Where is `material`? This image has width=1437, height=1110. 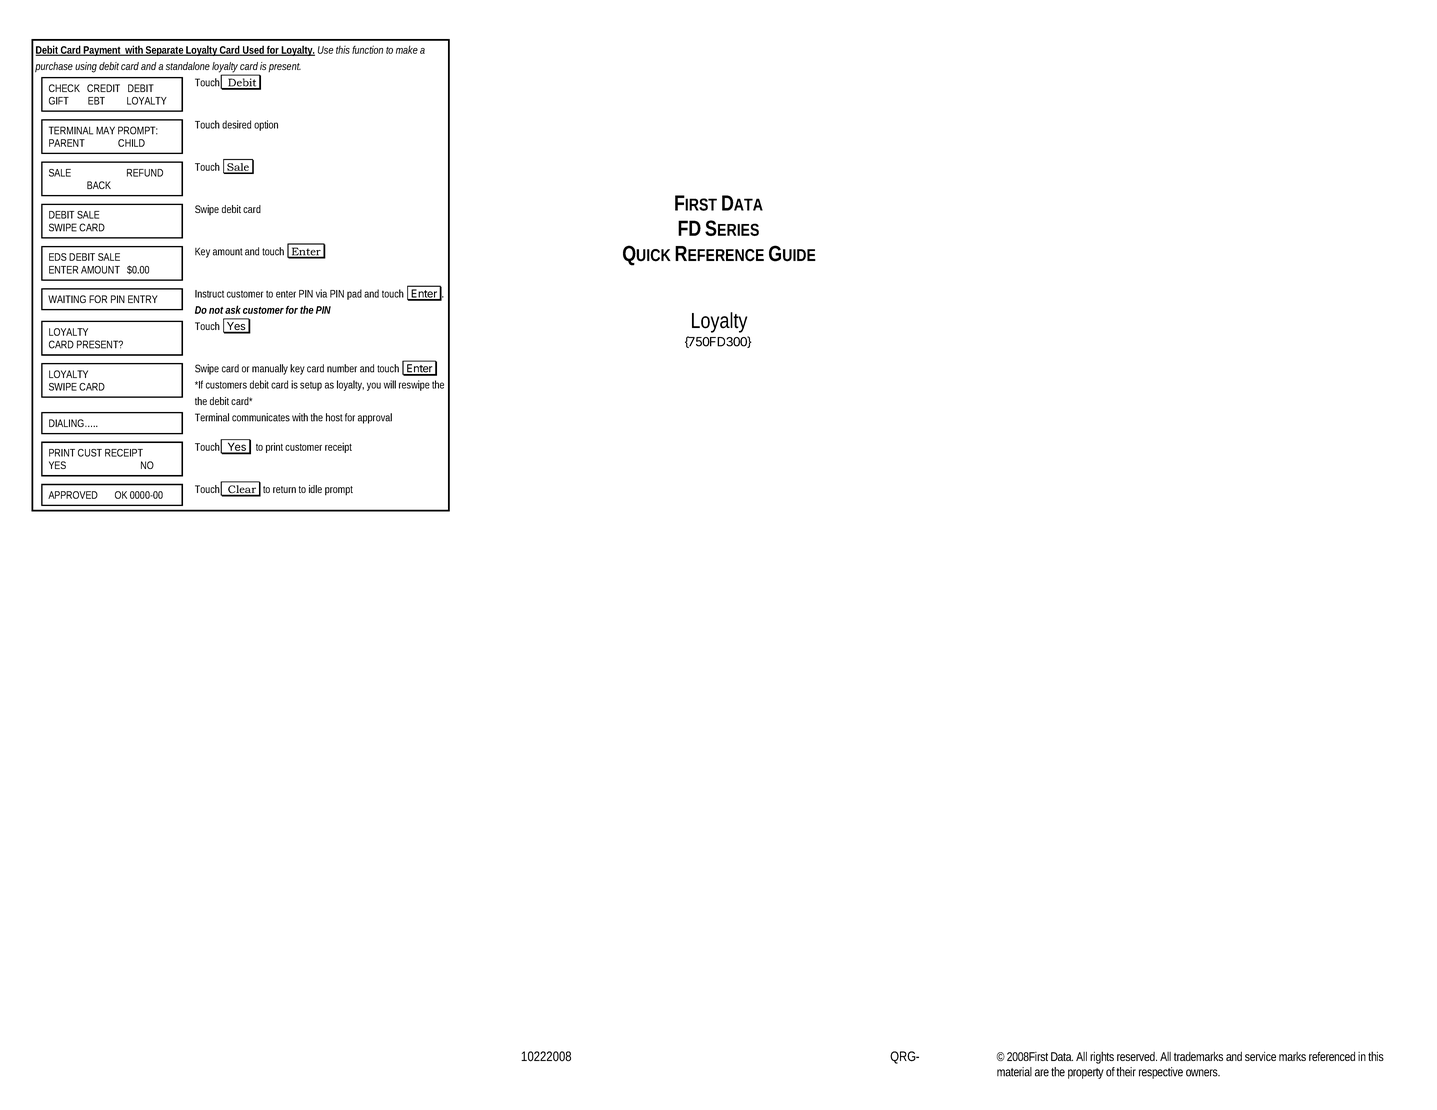
material is located at coordinates (1014, 1072).
